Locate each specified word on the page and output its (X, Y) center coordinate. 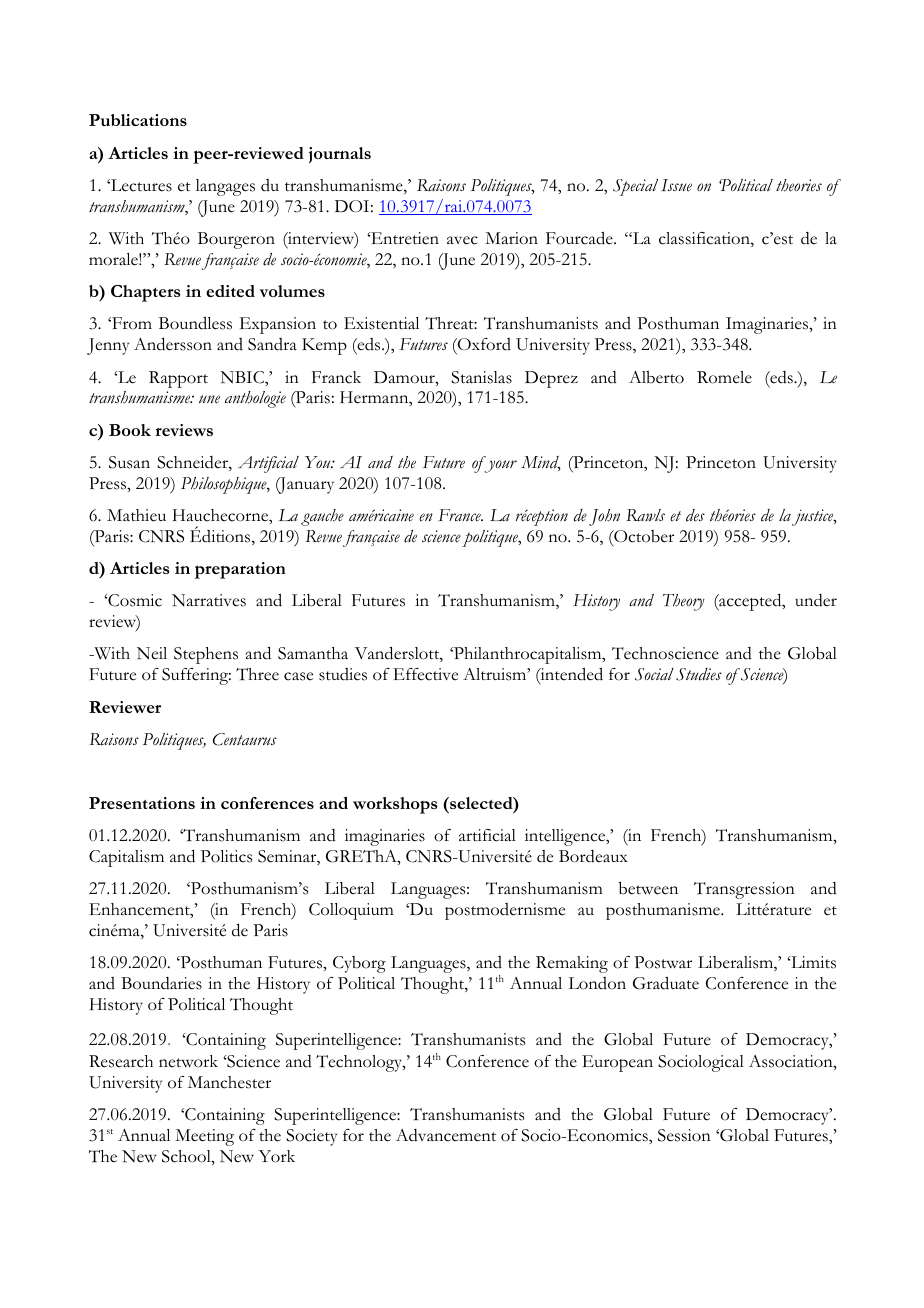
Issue (676, 185)
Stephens (206, 655)
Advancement (446, 1135)
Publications (138, 120)
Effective (425, 674)
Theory (684, 602)
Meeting (204, 1137)
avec (462, 240)
